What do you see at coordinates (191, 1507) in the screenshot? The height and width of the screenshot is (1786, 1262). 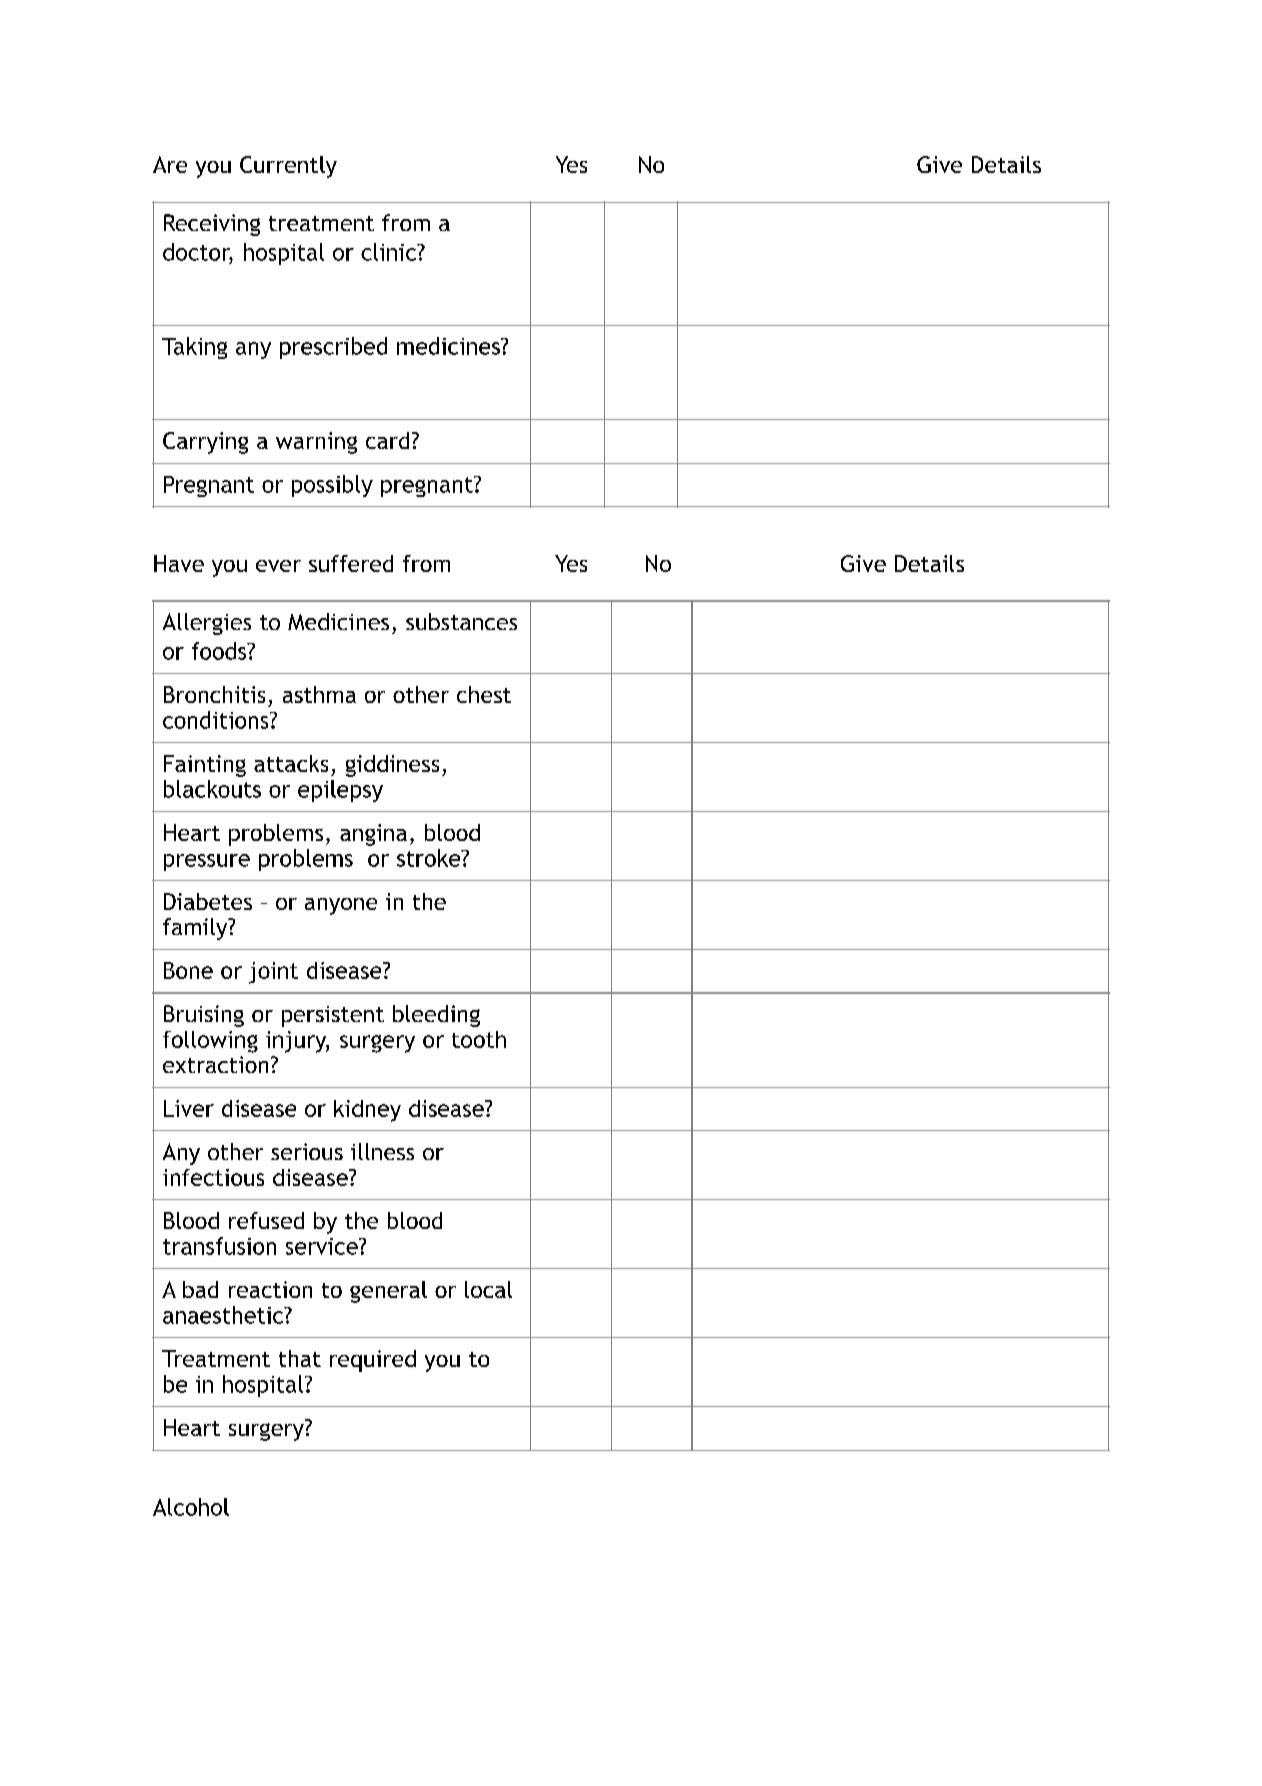 I see `Alcohol` at bounding box center [191, 1507].
